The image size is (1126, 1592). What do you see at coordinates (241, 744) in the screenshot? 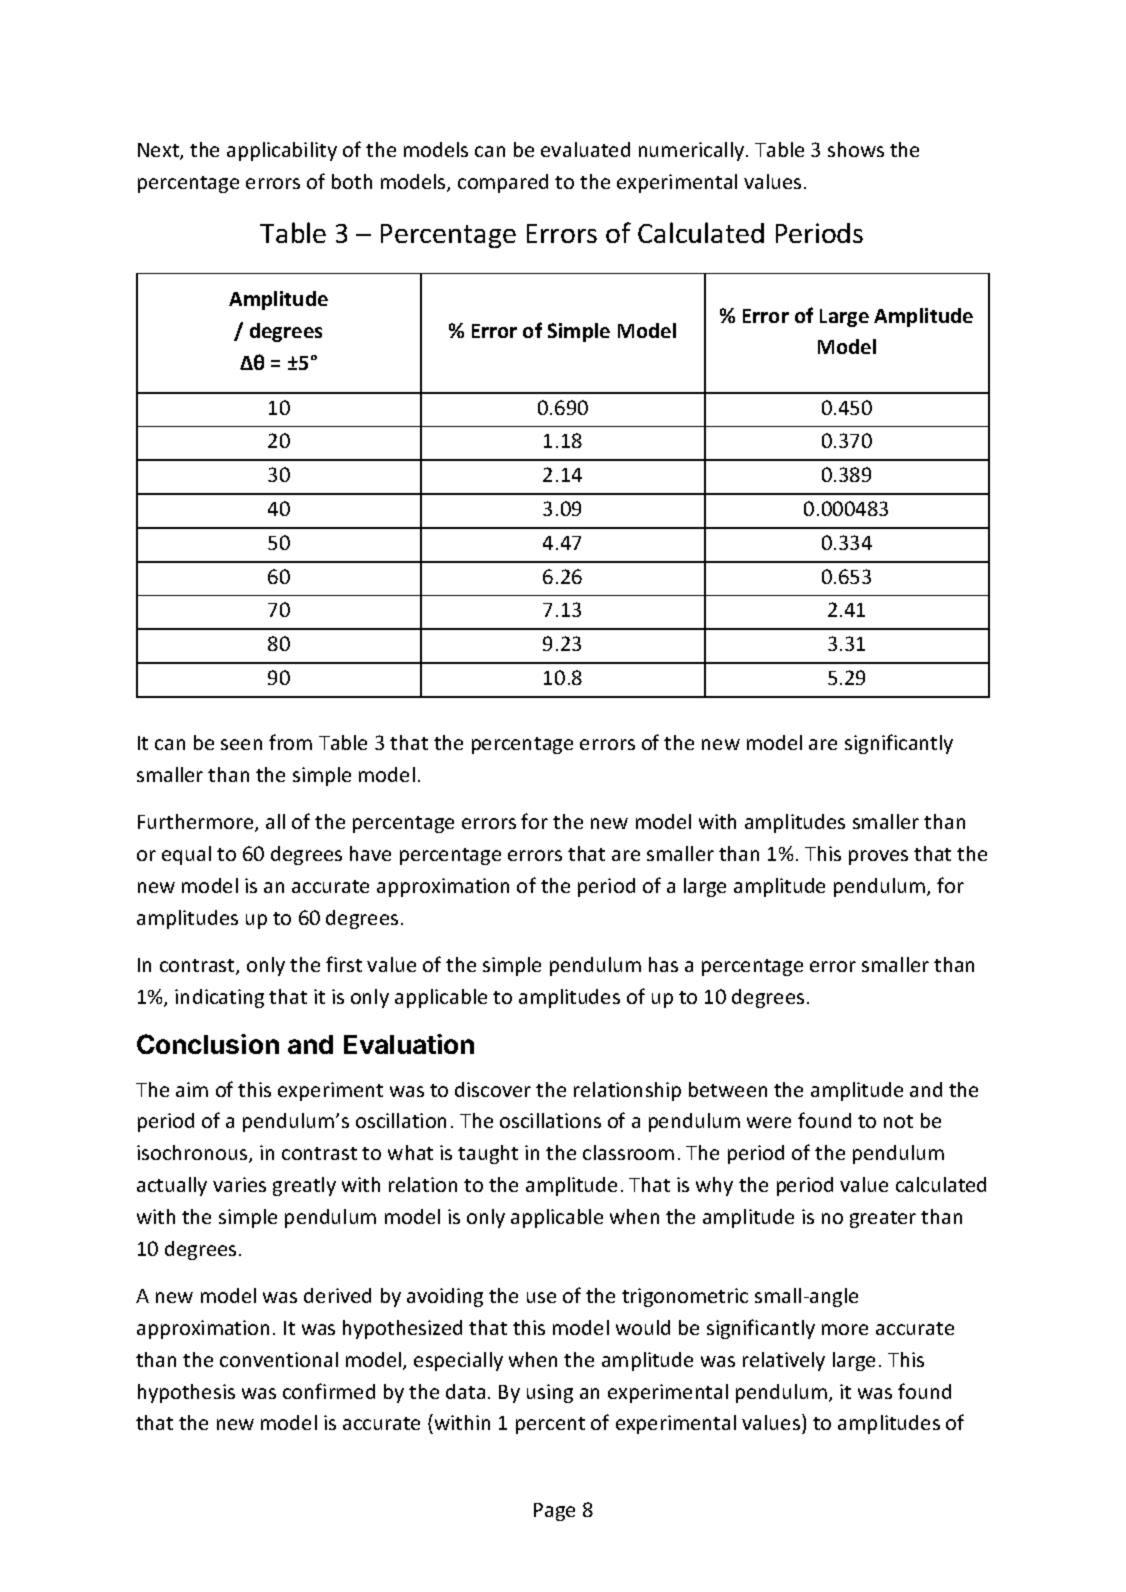
I see `seen` at bounding box center [241, 744].
